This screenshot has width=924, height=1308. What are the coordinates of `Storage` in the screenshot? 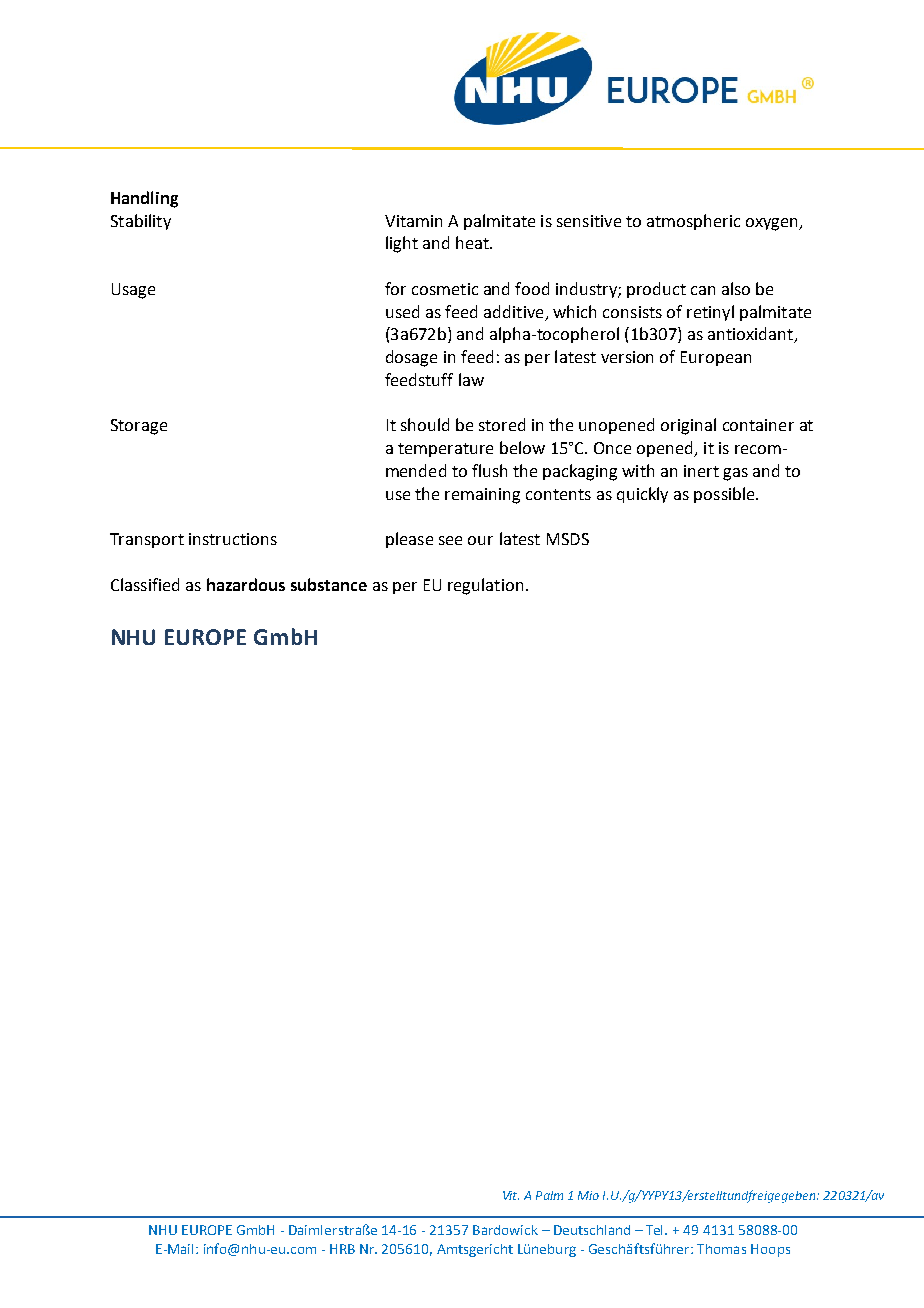 It's located at (139, 427).
